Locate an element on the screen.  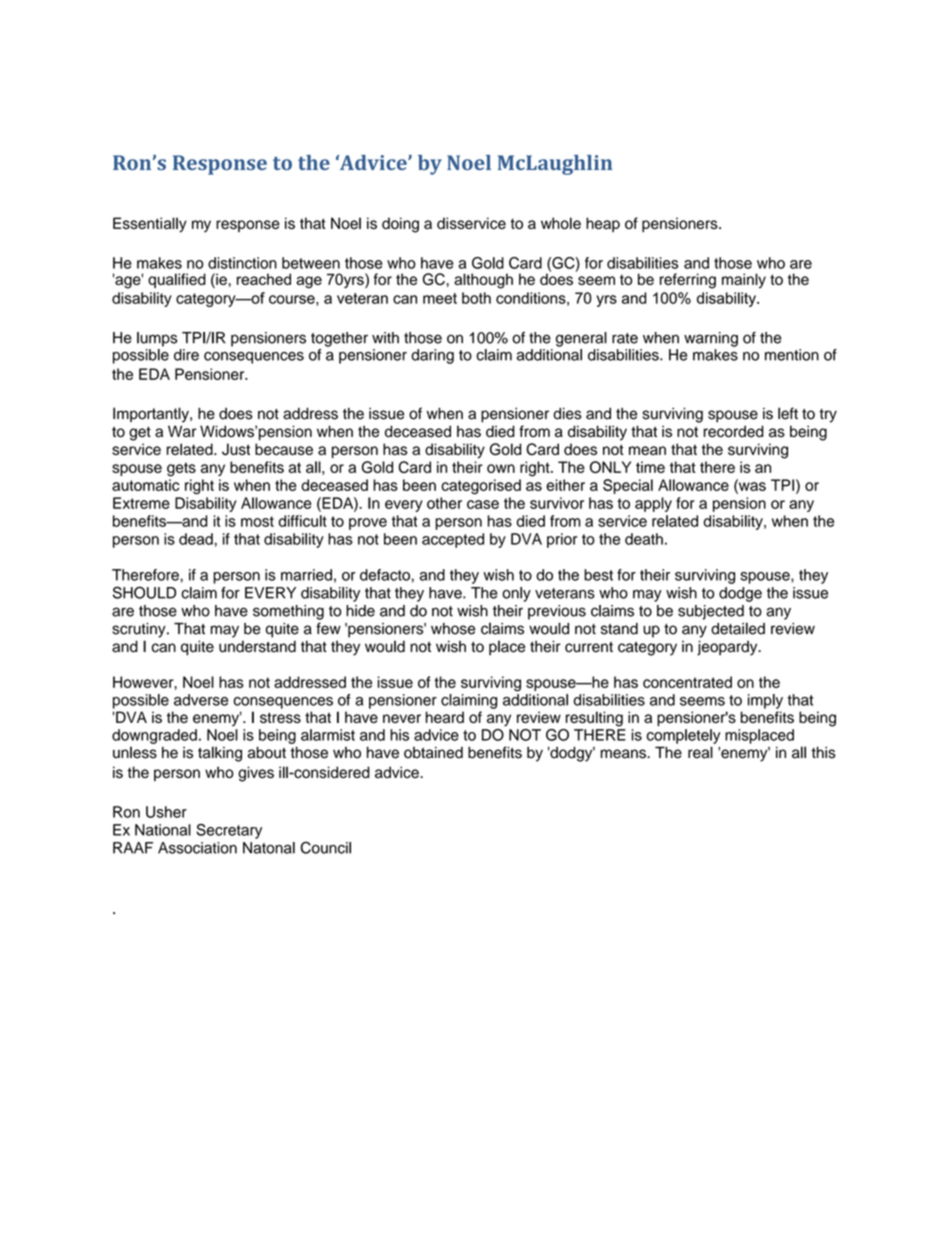
mainly is located at coordinates (744, 281).
